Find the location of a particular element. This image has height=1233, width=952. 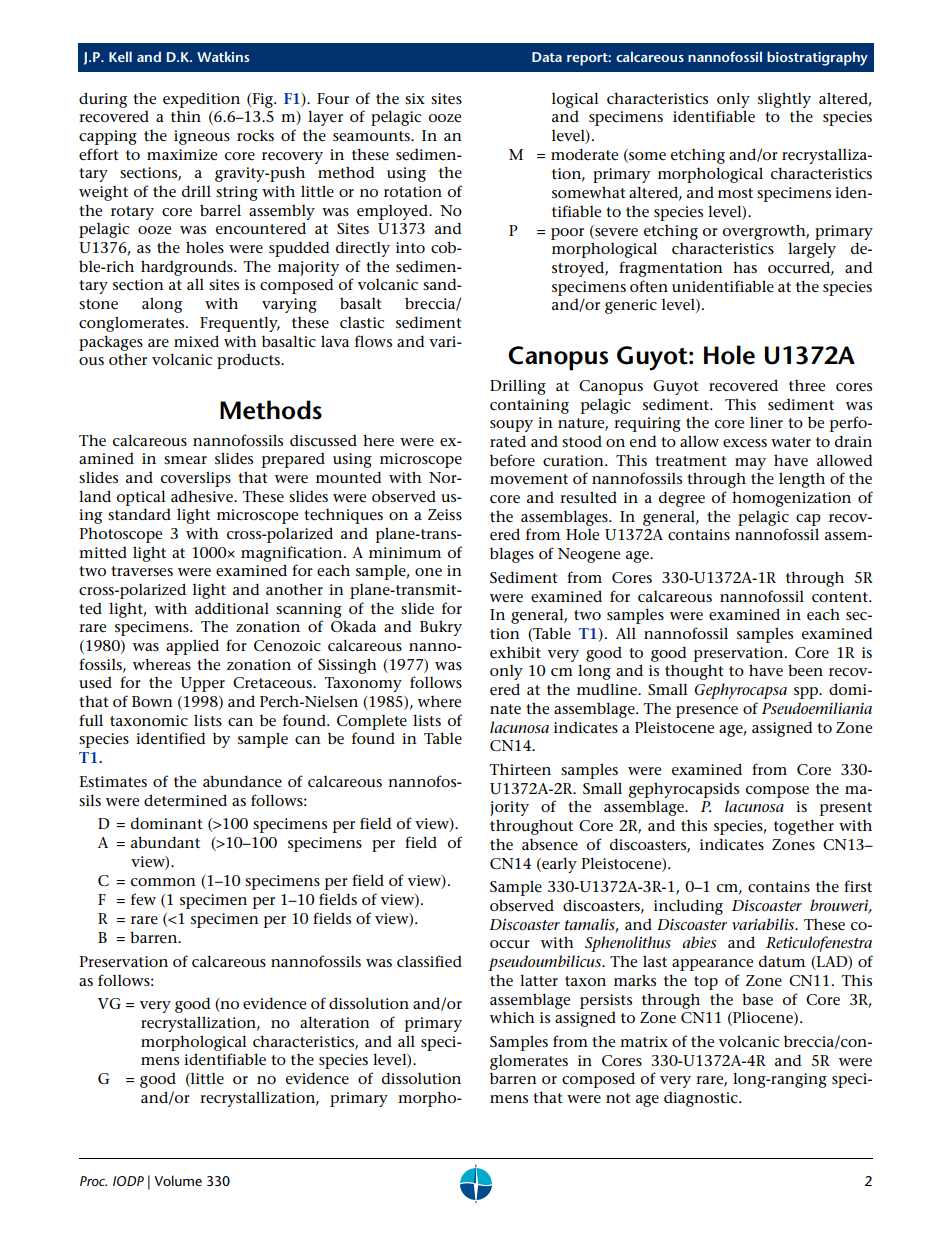

biostratigraphy is located at coordinates (817, 58).
